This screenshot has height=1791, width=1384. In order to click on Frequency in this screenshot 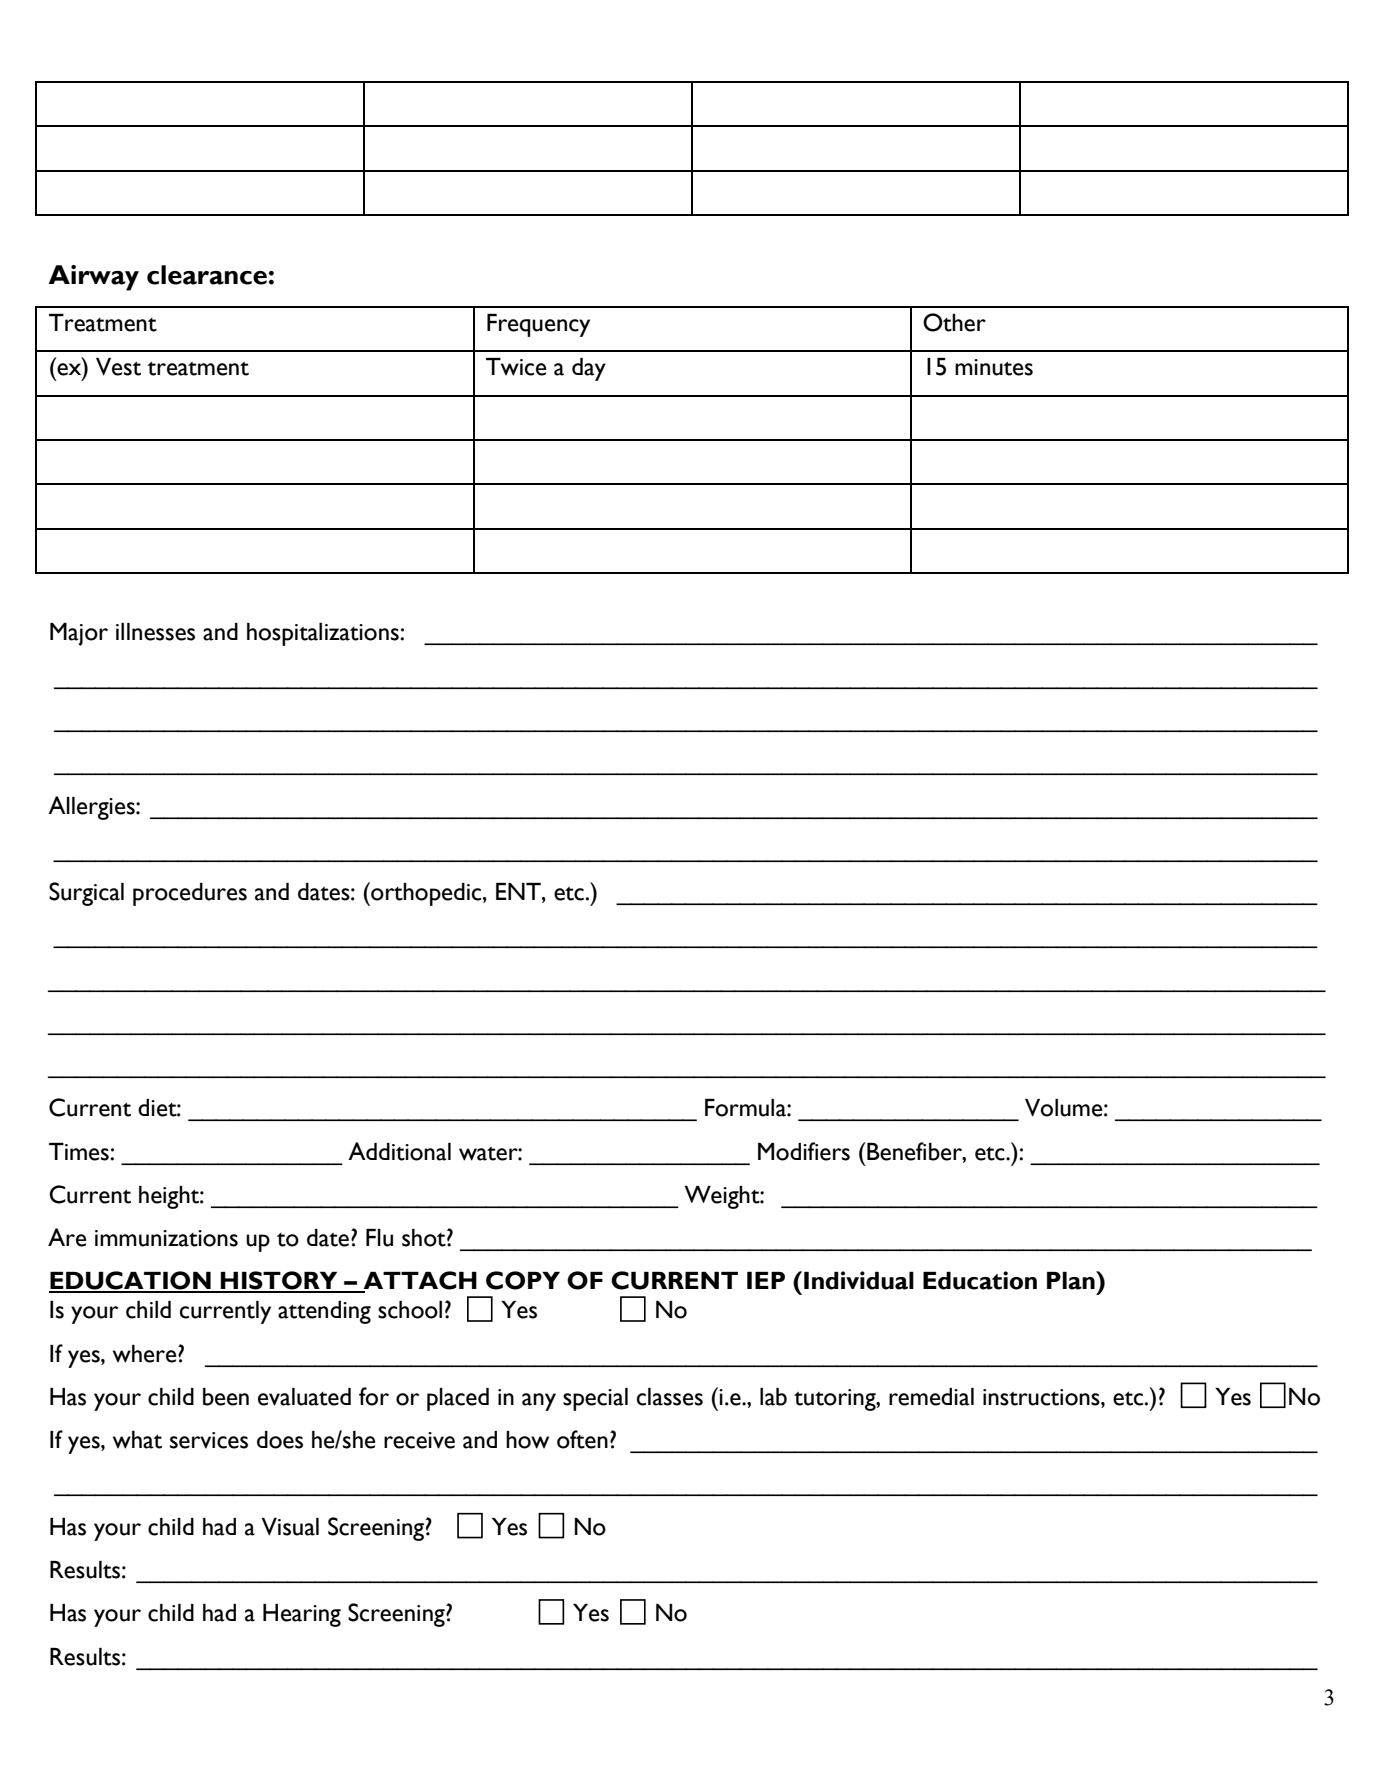, I will do `click(538, 325)`.
